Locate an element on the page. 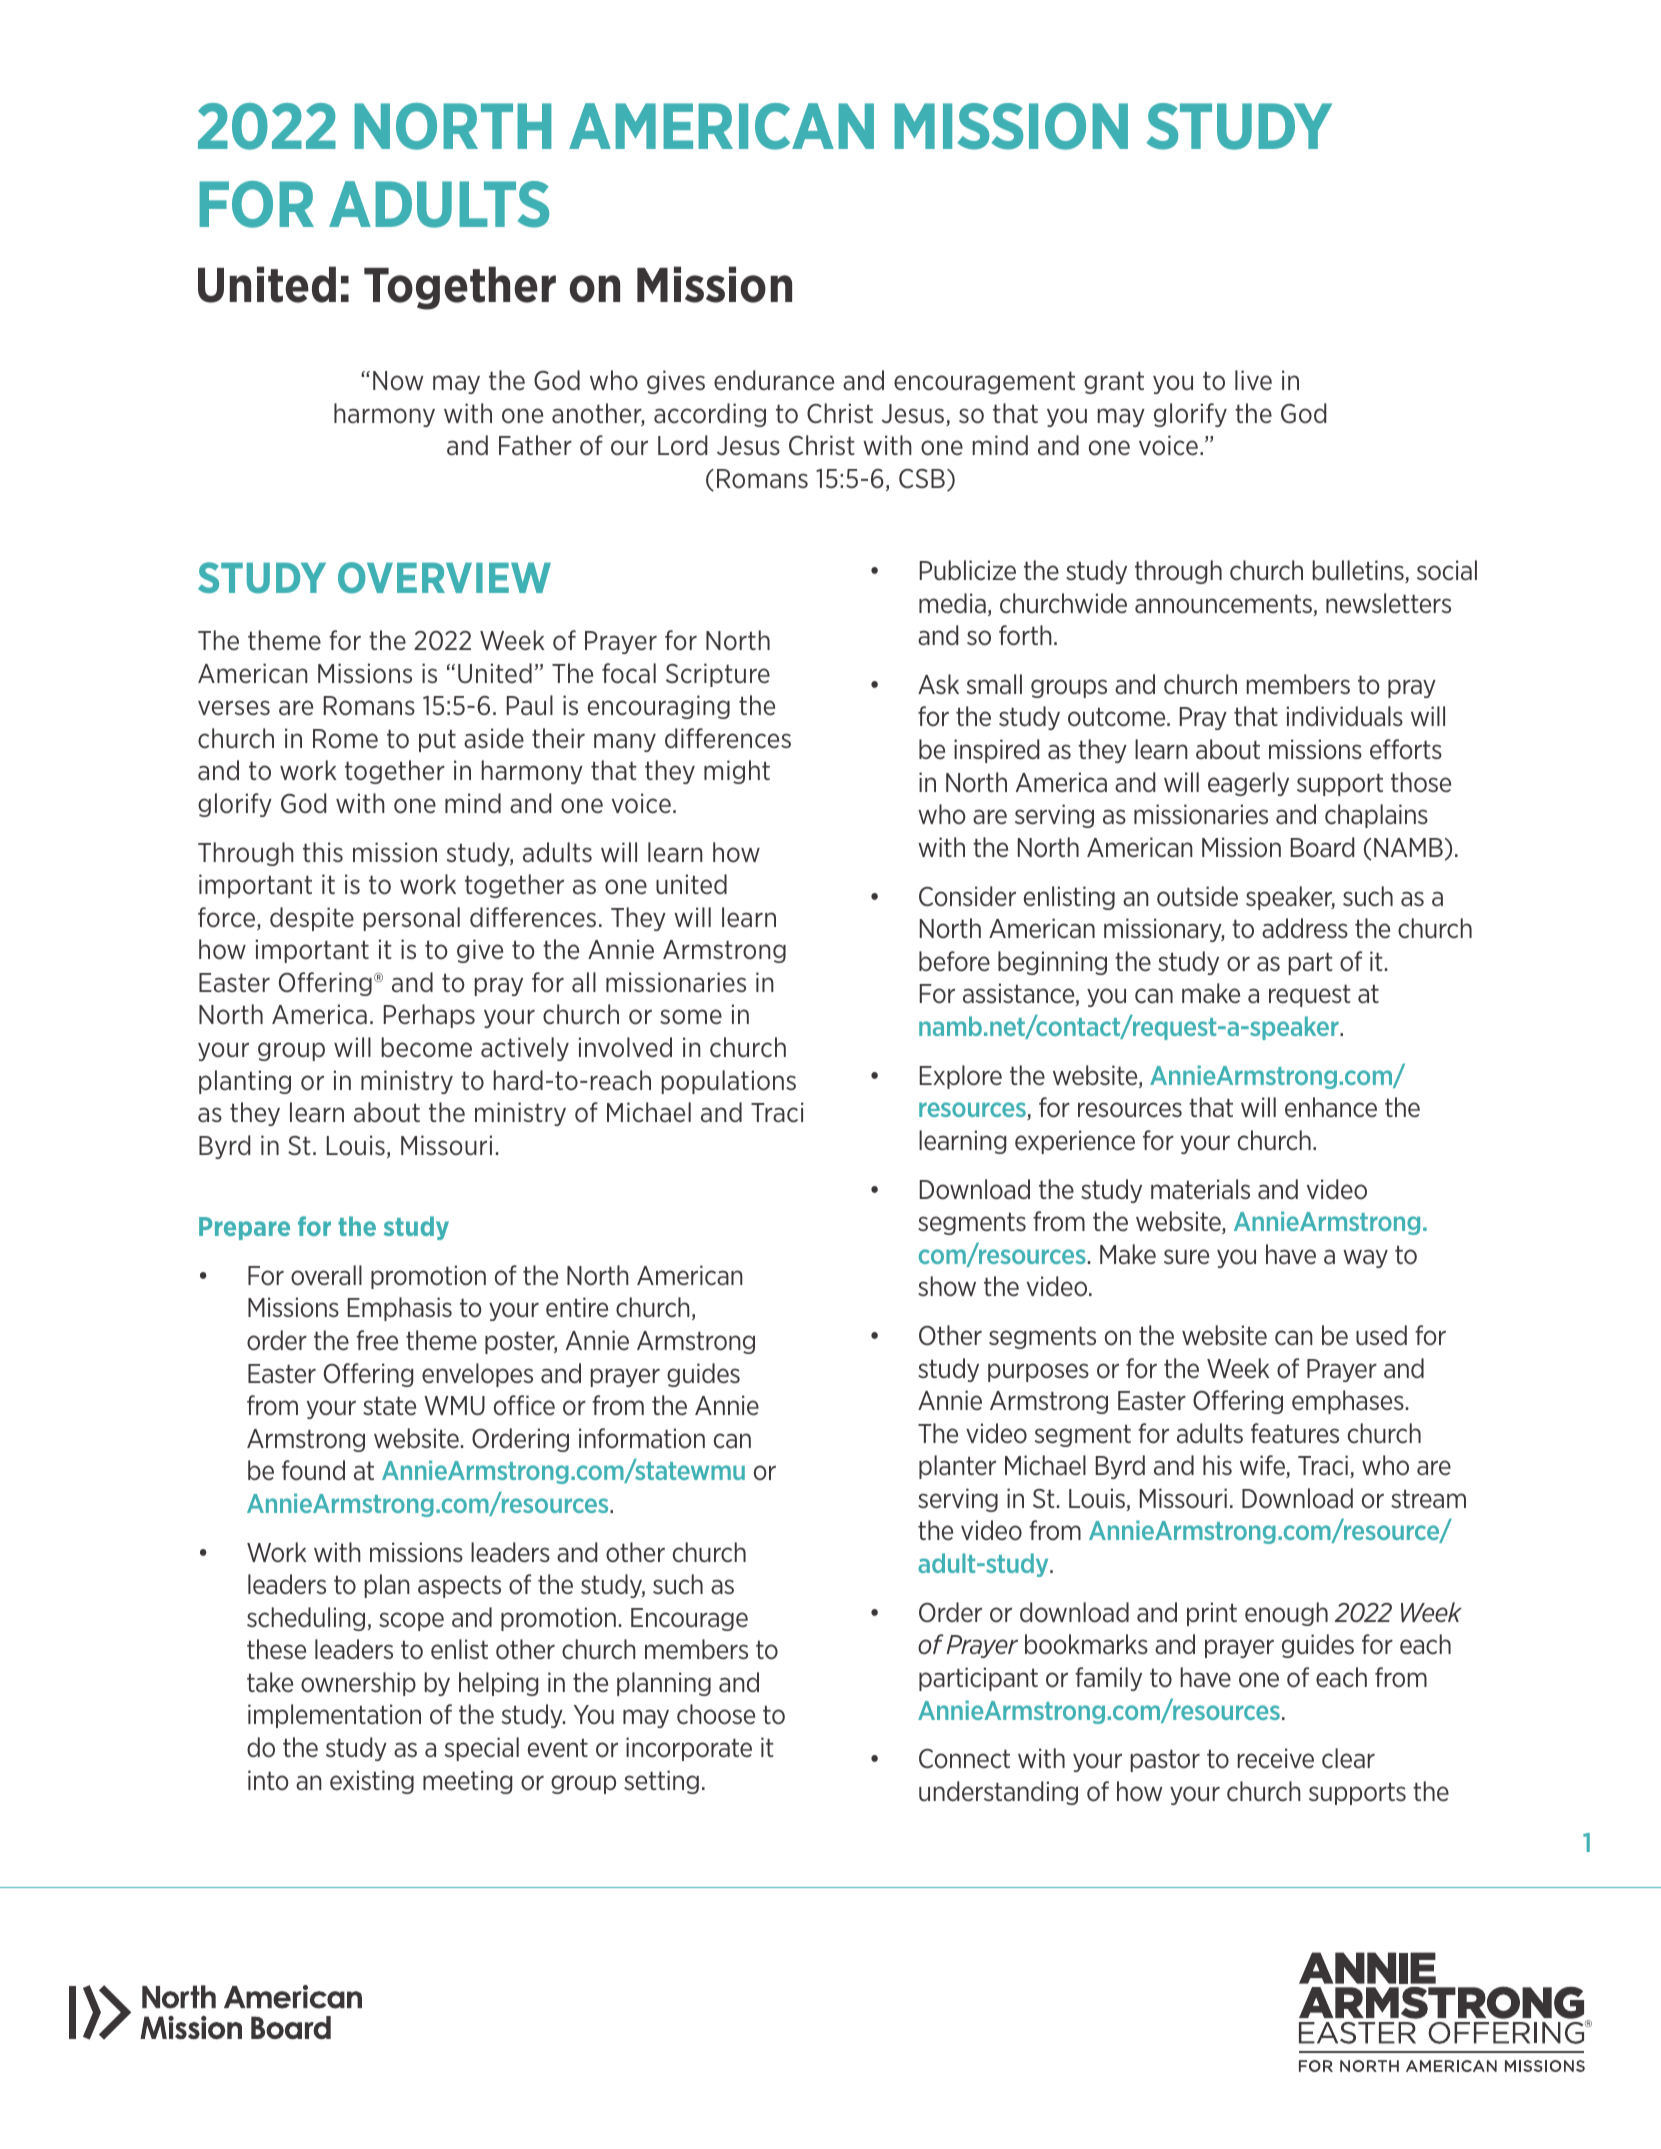 This document has width=1661, height=2149. information is located at coordinates (642, 1438).
